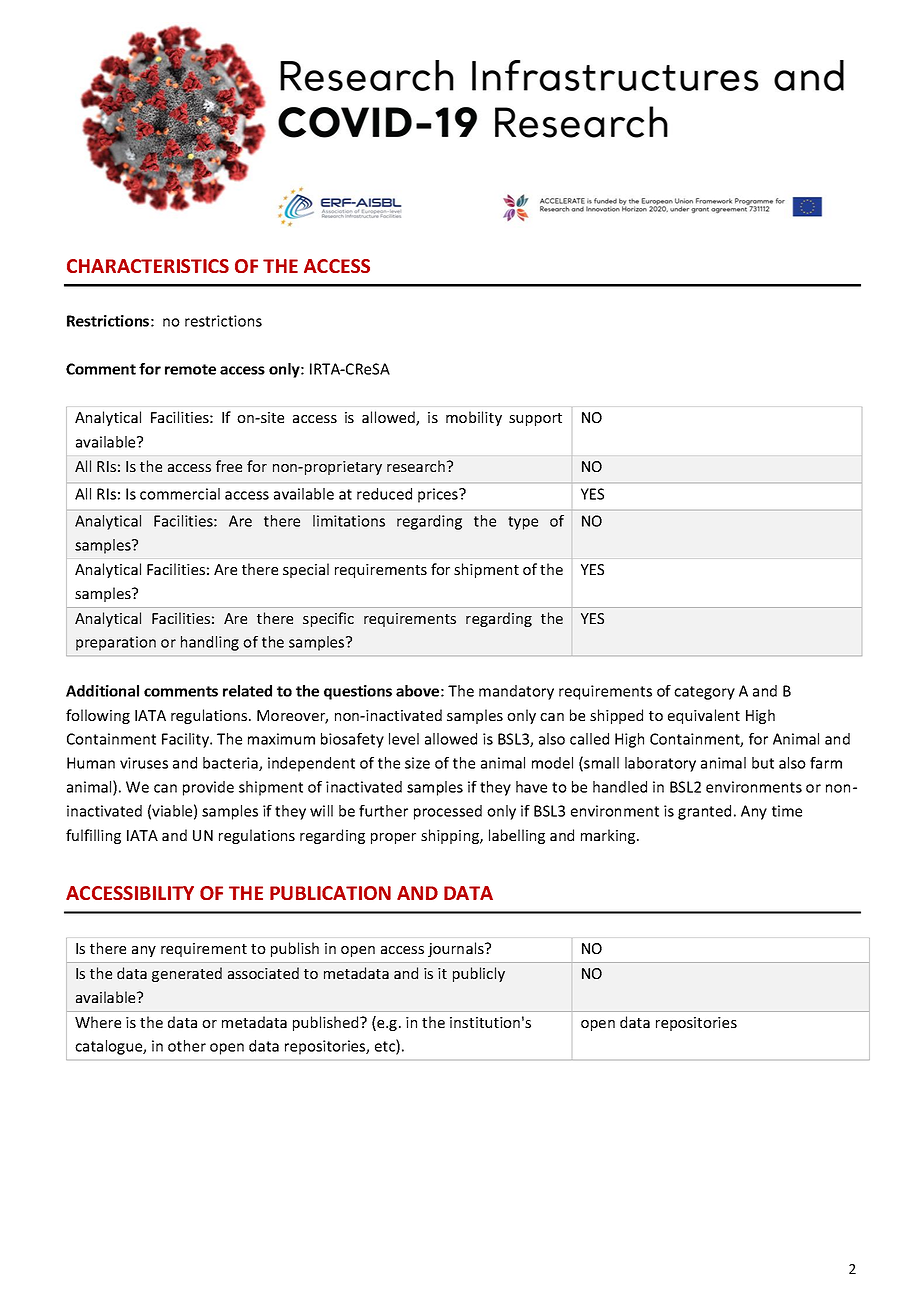 This screenshot has width=924, height=1308. Describe the element at coordinates (535, 419) in the screenshot. I see `support` at that location.
